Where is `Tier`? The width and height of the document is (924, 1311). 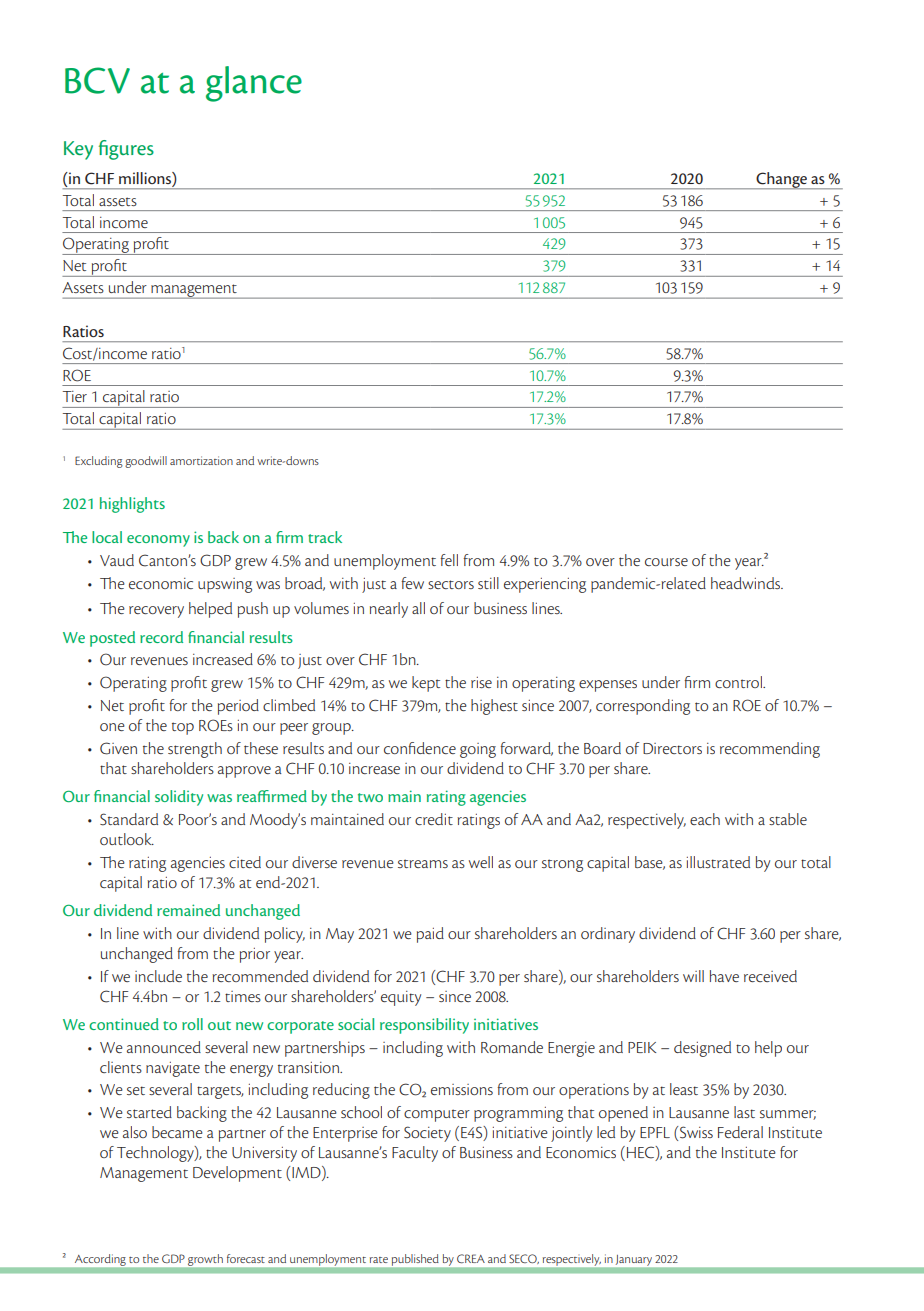 Tier is located at coordinates (75, 396).
